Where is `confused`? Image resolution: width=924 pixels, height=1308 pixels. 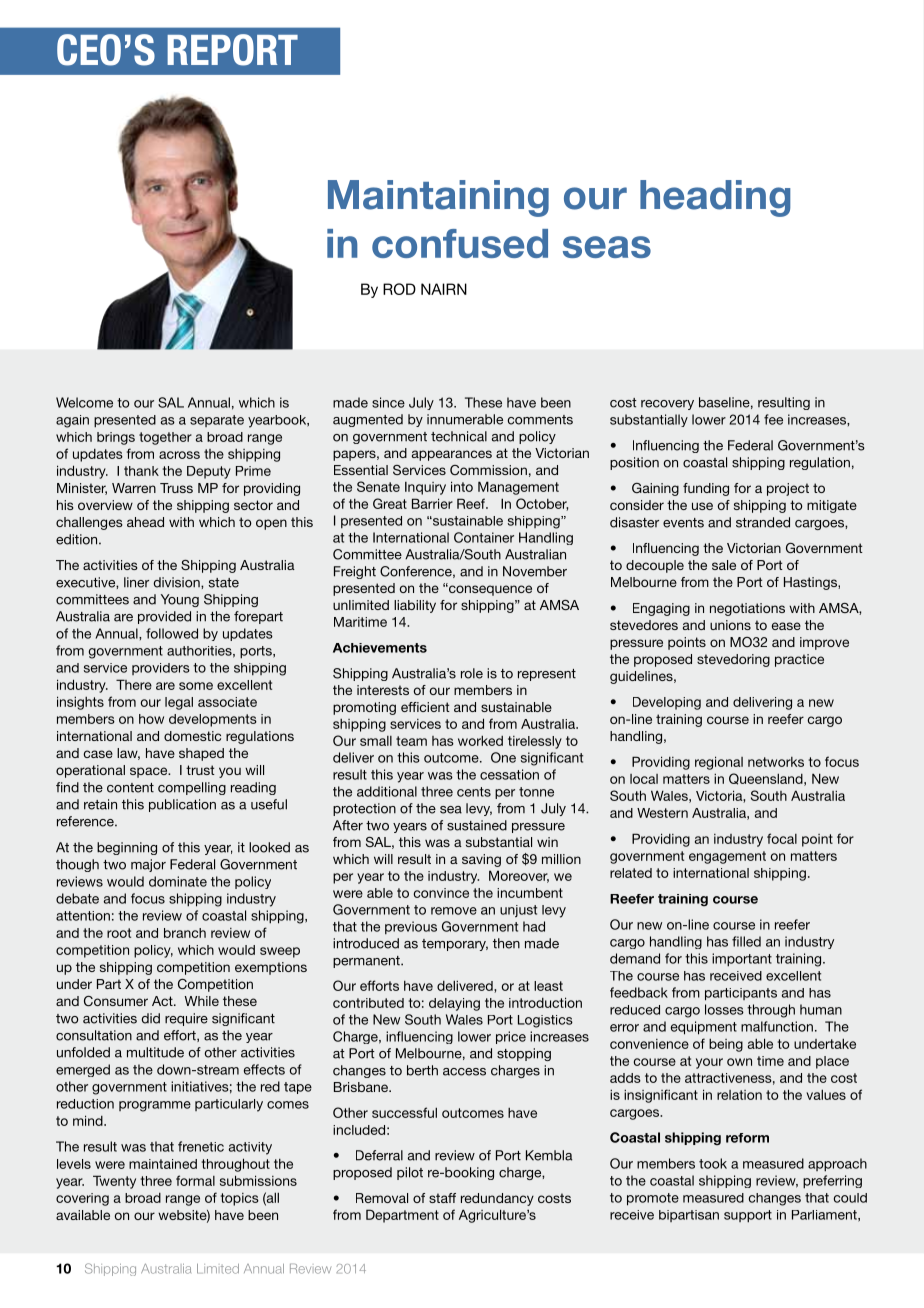
confused is located at coordinates (460, 243).
